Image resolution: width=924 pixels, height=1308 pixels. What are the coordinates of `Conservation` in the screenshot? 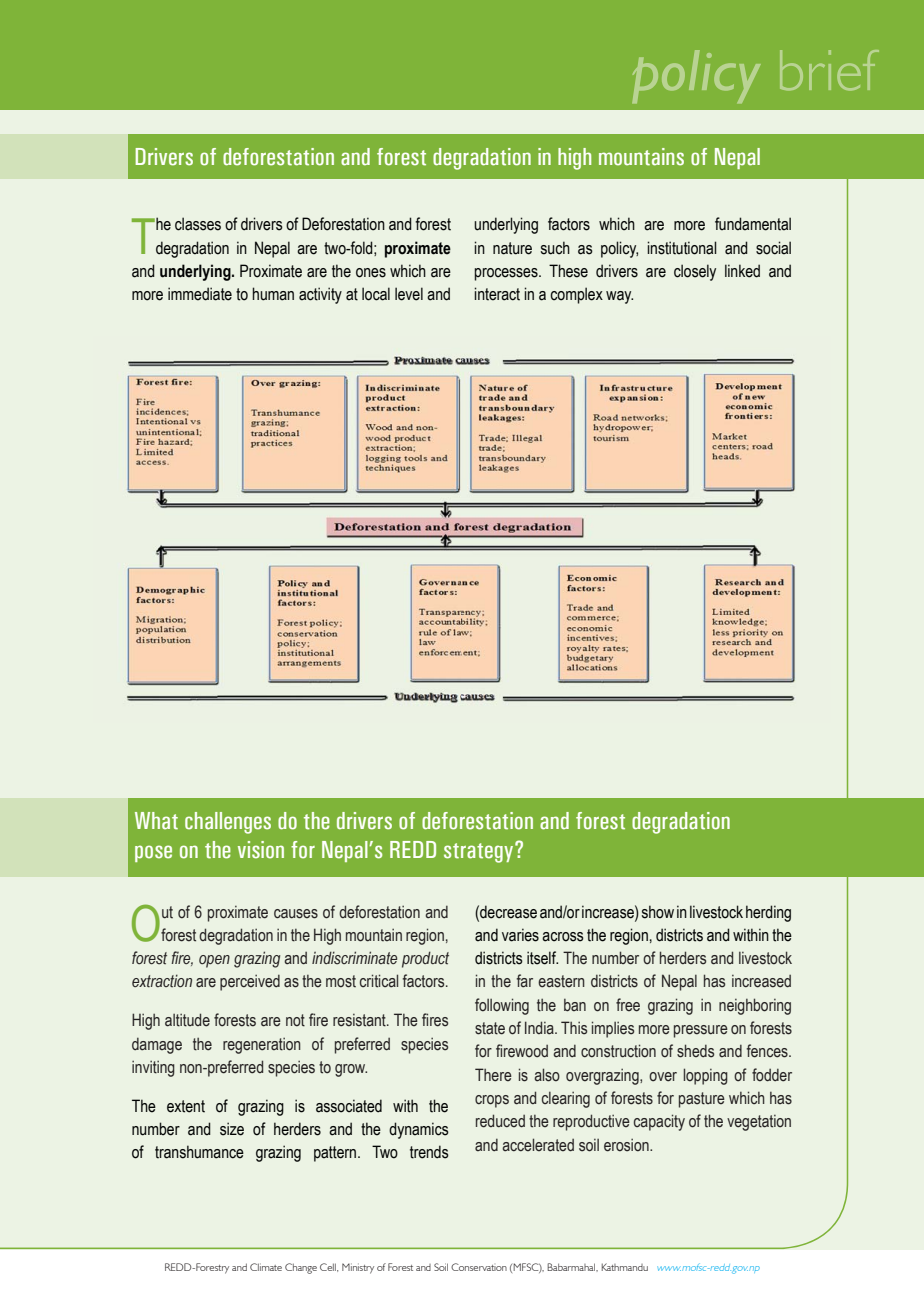 It's located at (479, 1267).
